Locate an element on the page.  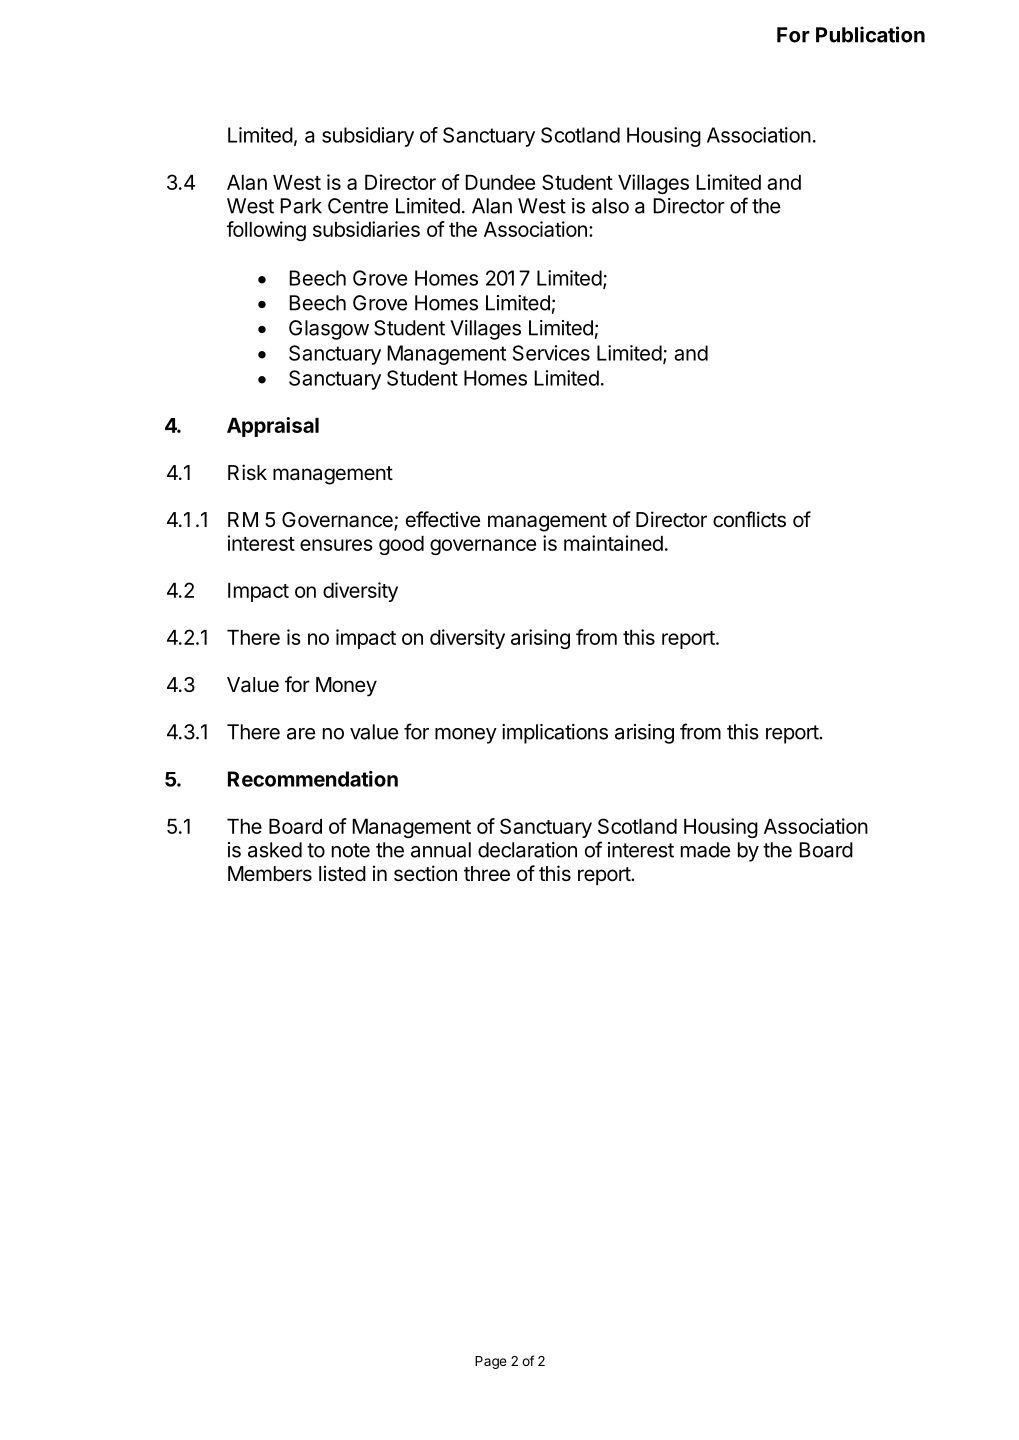
maintained is located at coordinates (613, 543).
